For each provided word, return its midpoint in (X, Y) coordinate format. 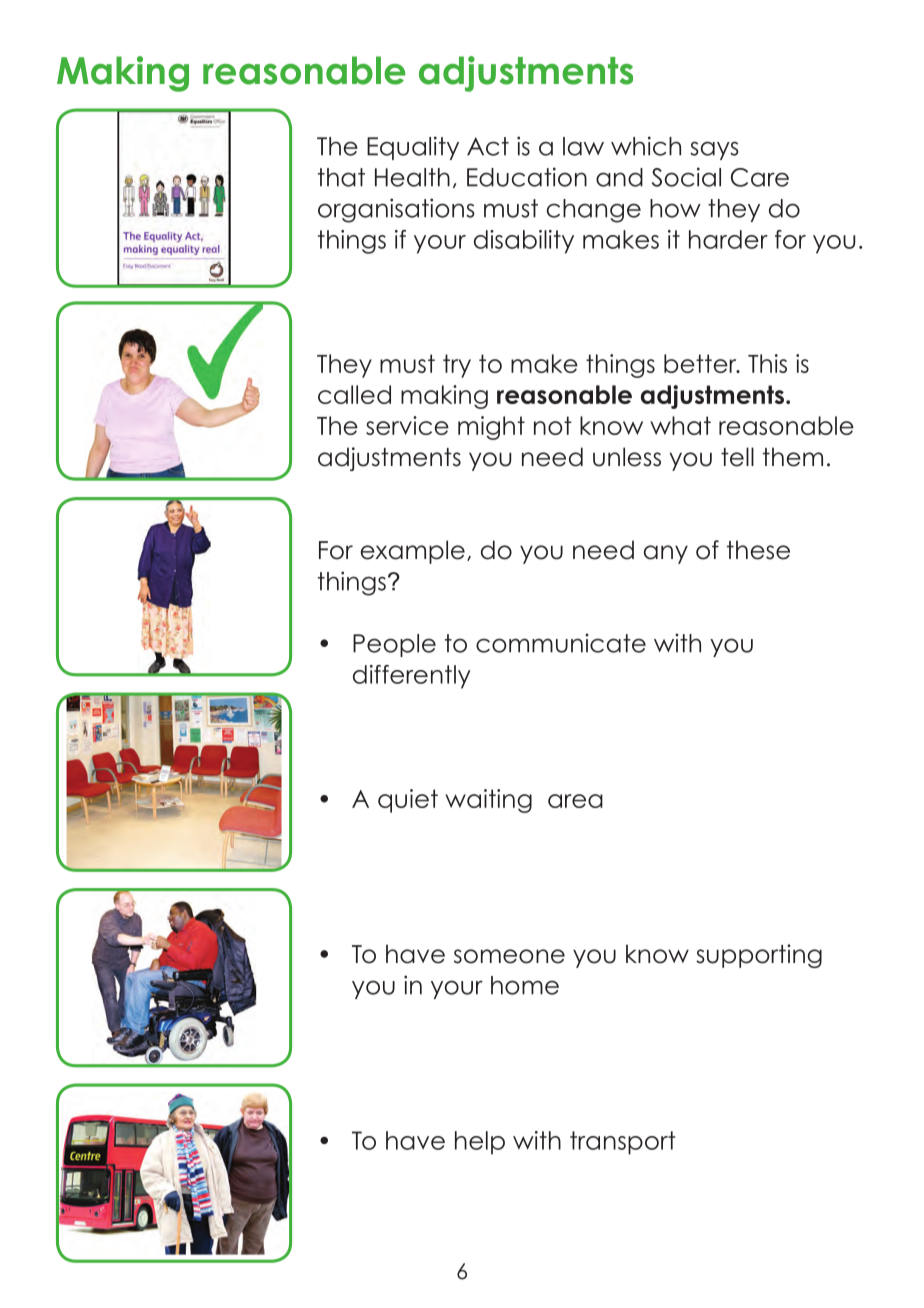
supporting (759, 956)
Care (760, 177)
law (583, 146)
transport (622, 1143)
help (480, 1143)
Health (412, 177)
